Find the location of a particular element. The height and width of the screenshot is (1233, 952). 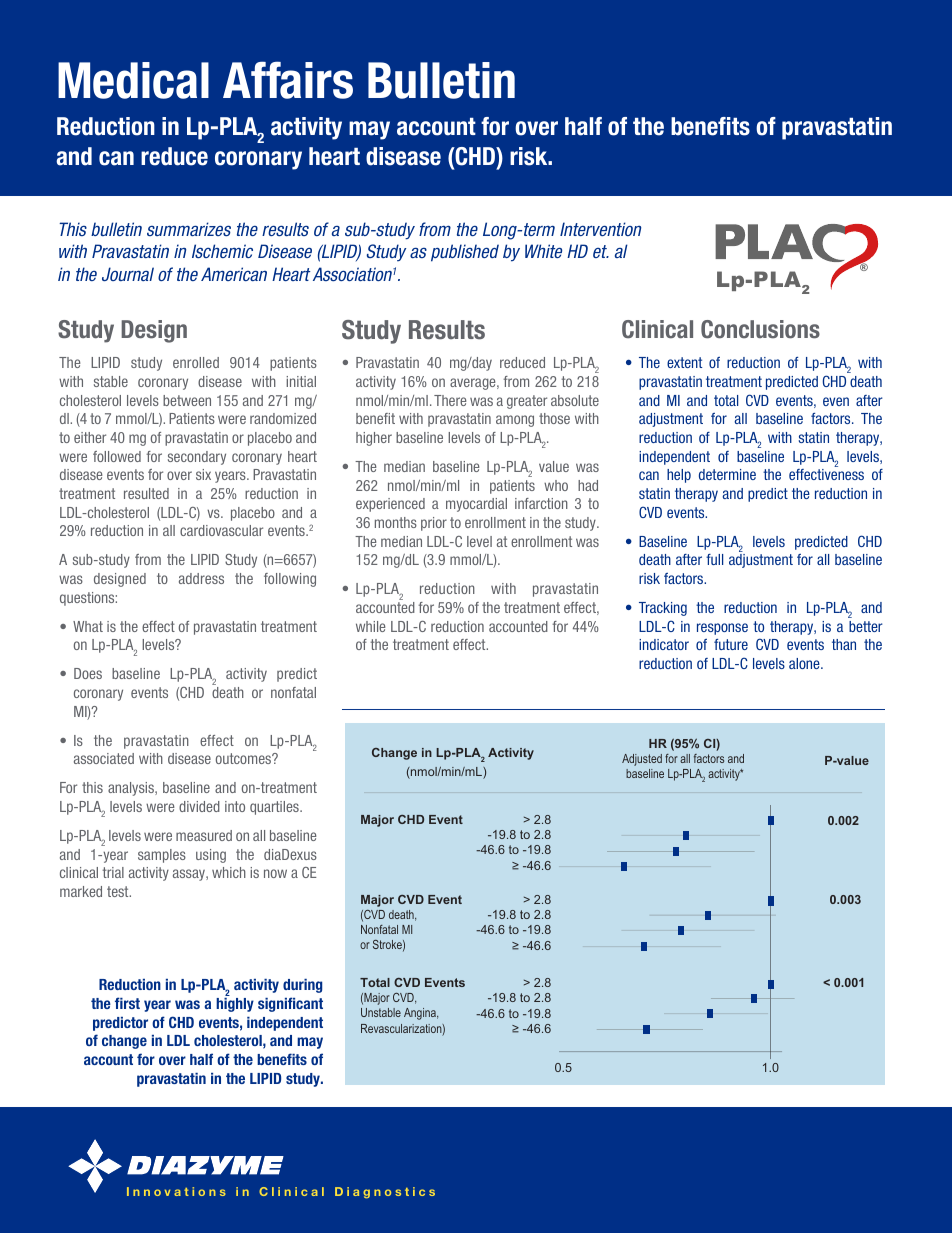

divided is located at coordinates (199, 806).
